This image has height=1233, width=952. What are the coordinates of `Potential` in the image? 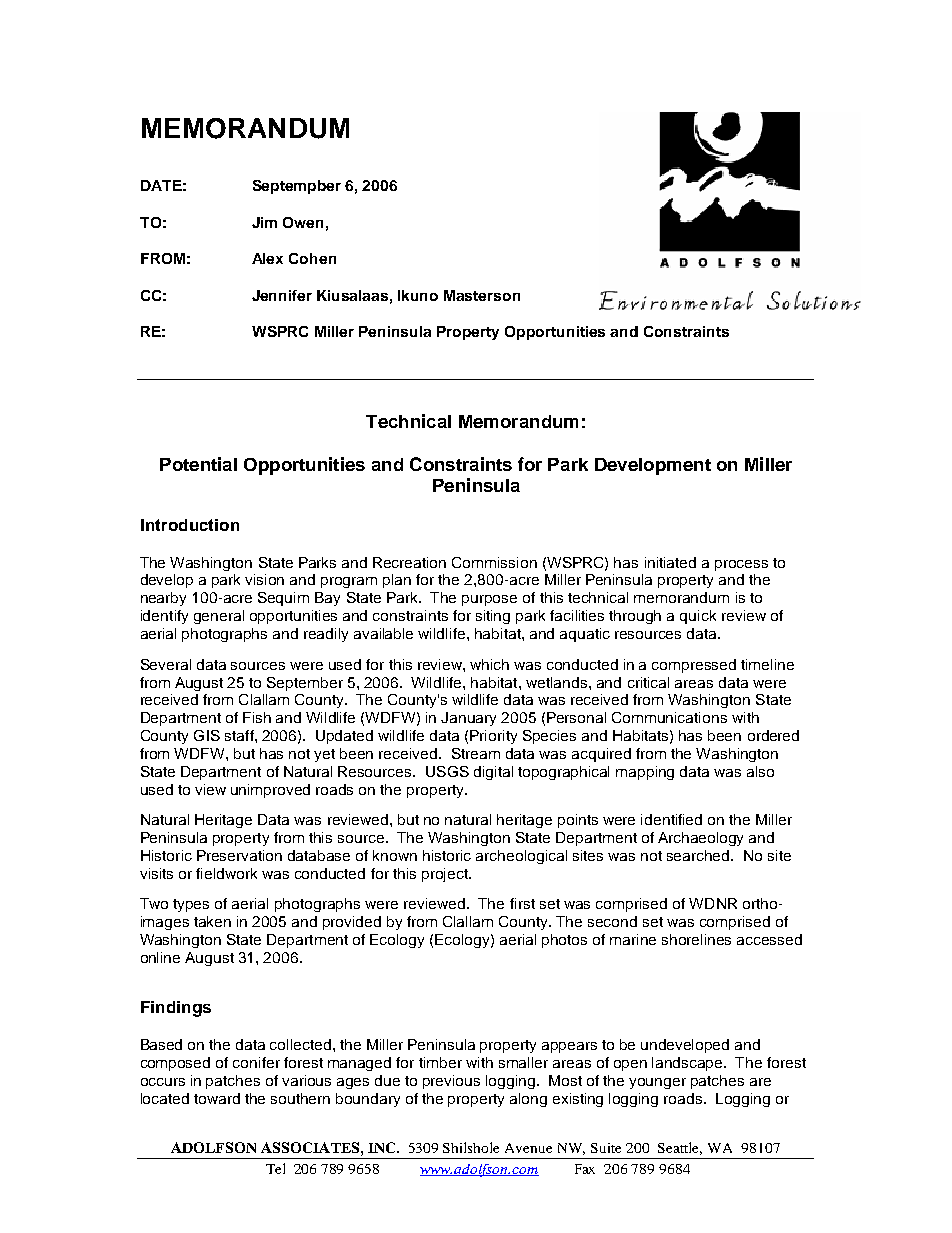 It's located at (198, 464).
